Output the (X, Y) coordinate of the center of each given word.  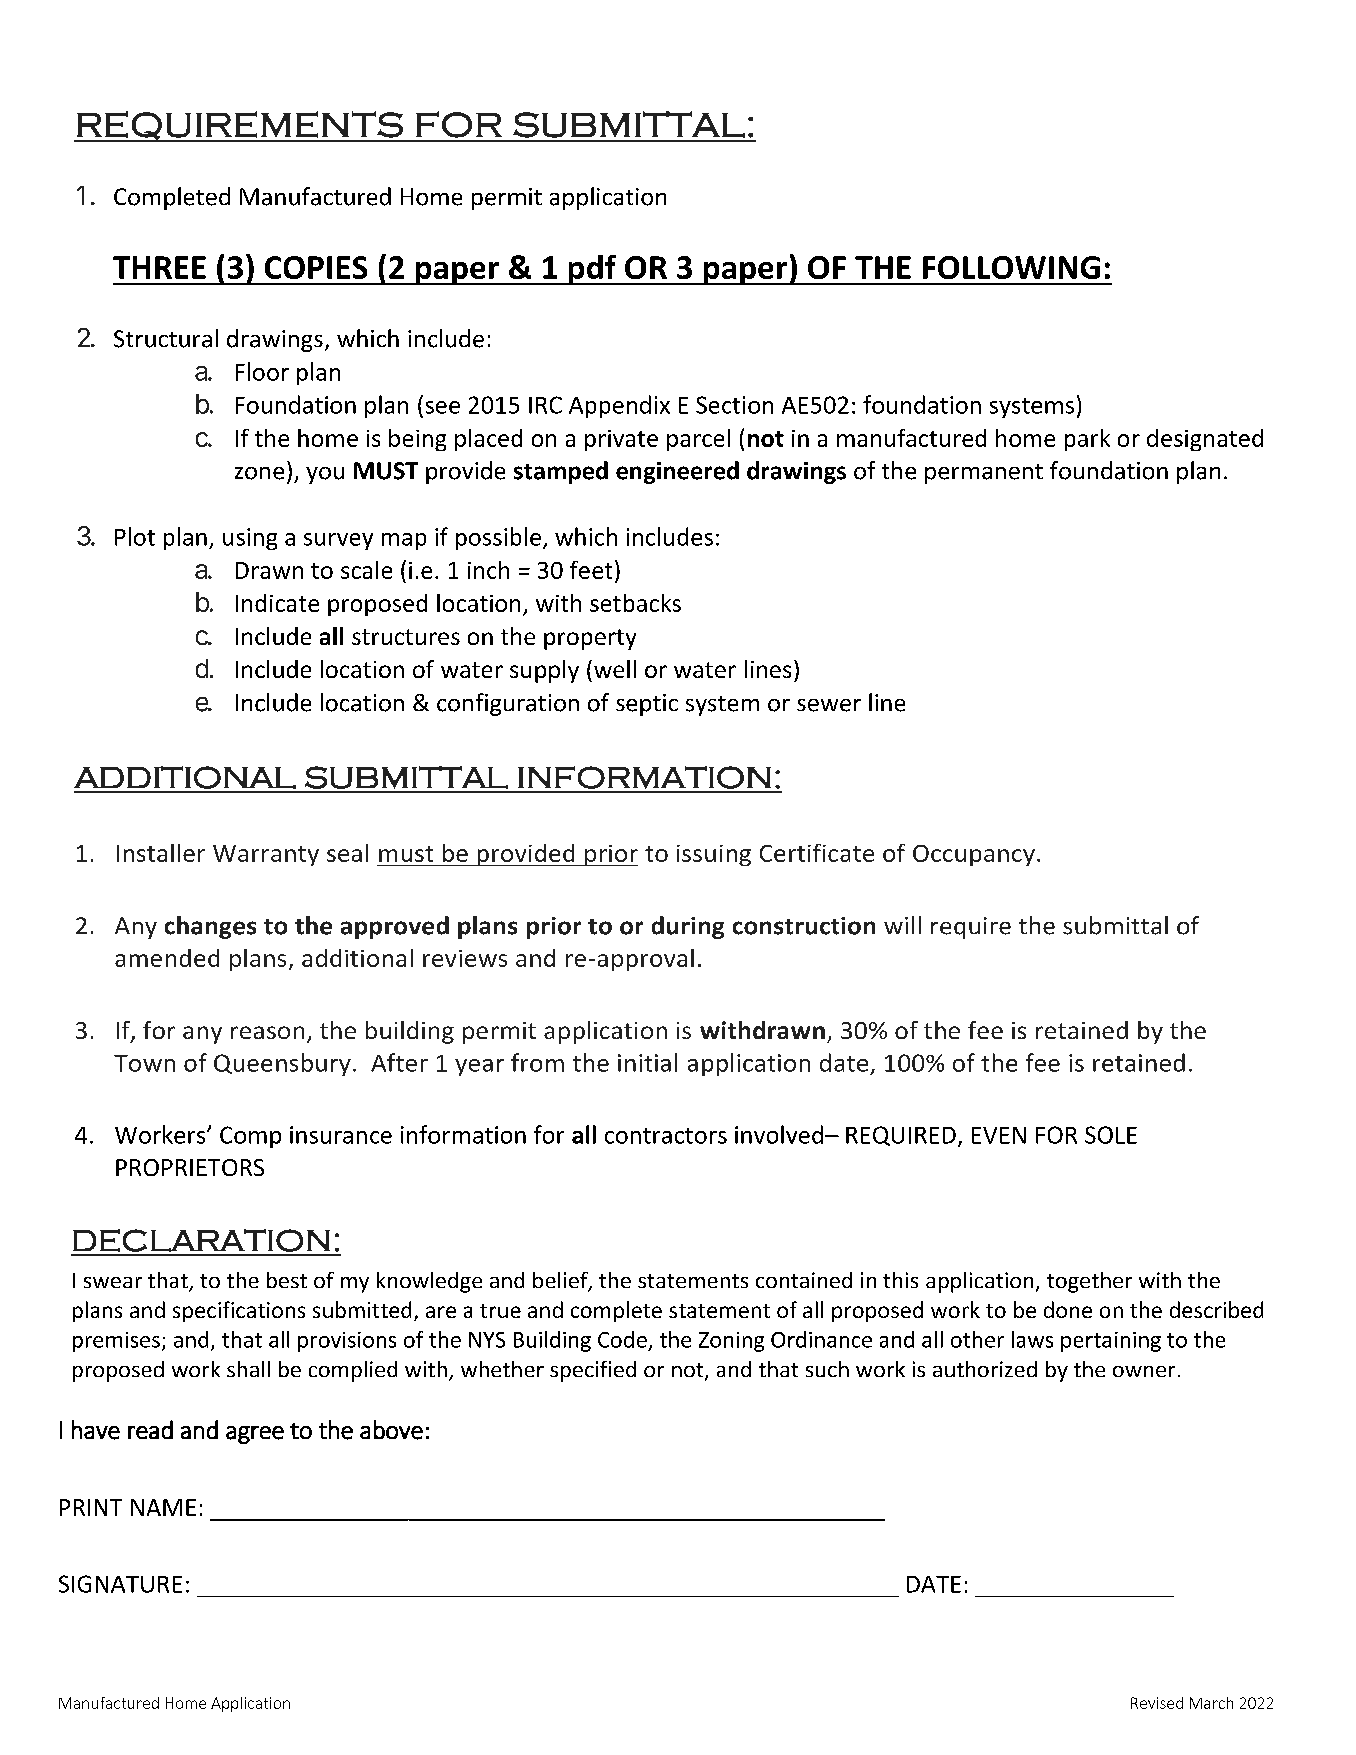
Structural (166, 338)
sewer (829, 705)
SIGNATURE (120, 1584)
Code (622, 1339)
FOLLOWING (1011, 267)
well (615, 669)
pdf (592, 270)
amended (167, 958)
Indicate (277, 603)
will (902, 925)
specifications (239, 1311)
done (1068, 1309)
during (688, 927)
